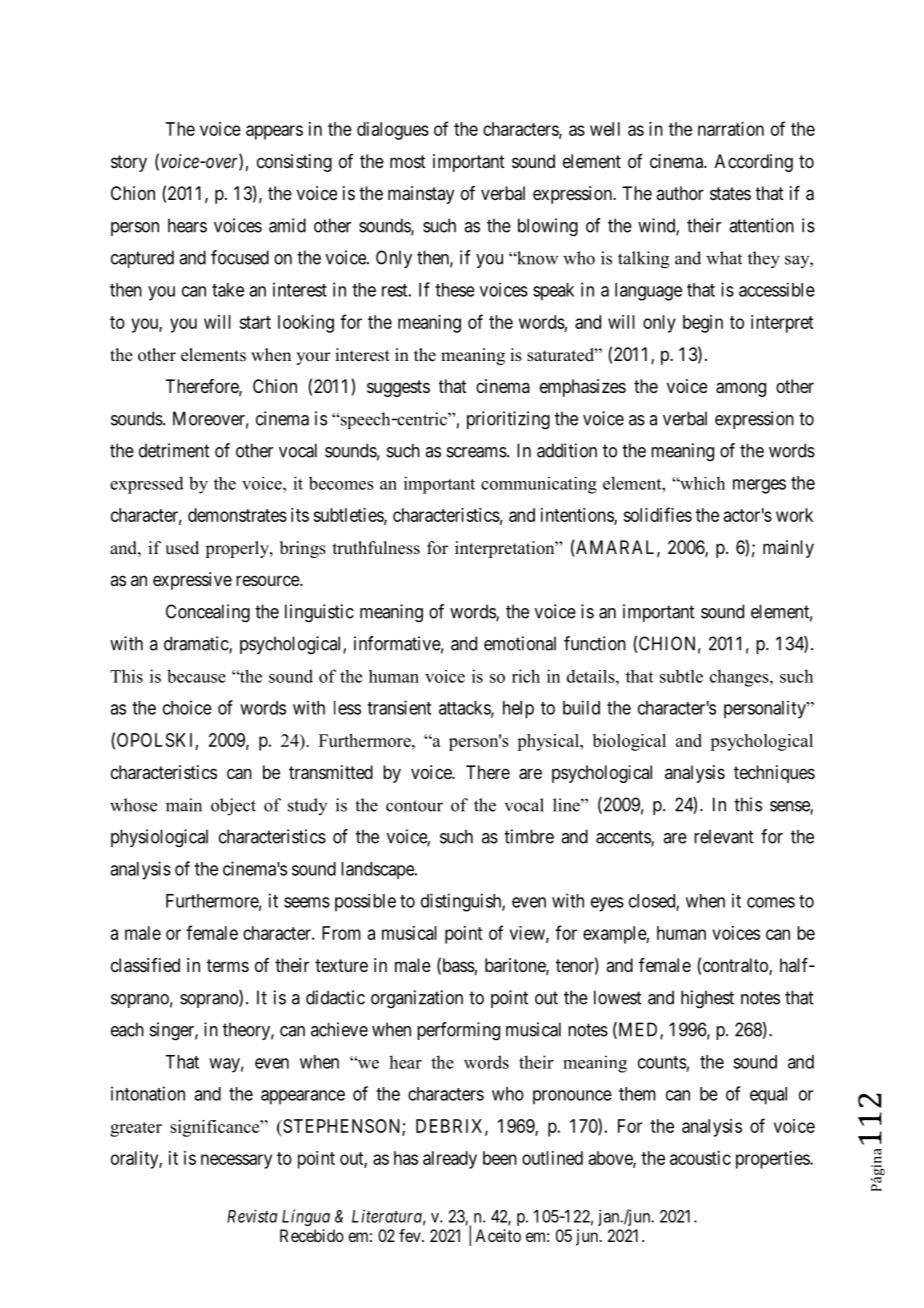 The height and width of the screenshot is (1308, 924). Describe the element at coordinates (740, 678) in the screenshot. I see `changes` at that location.
